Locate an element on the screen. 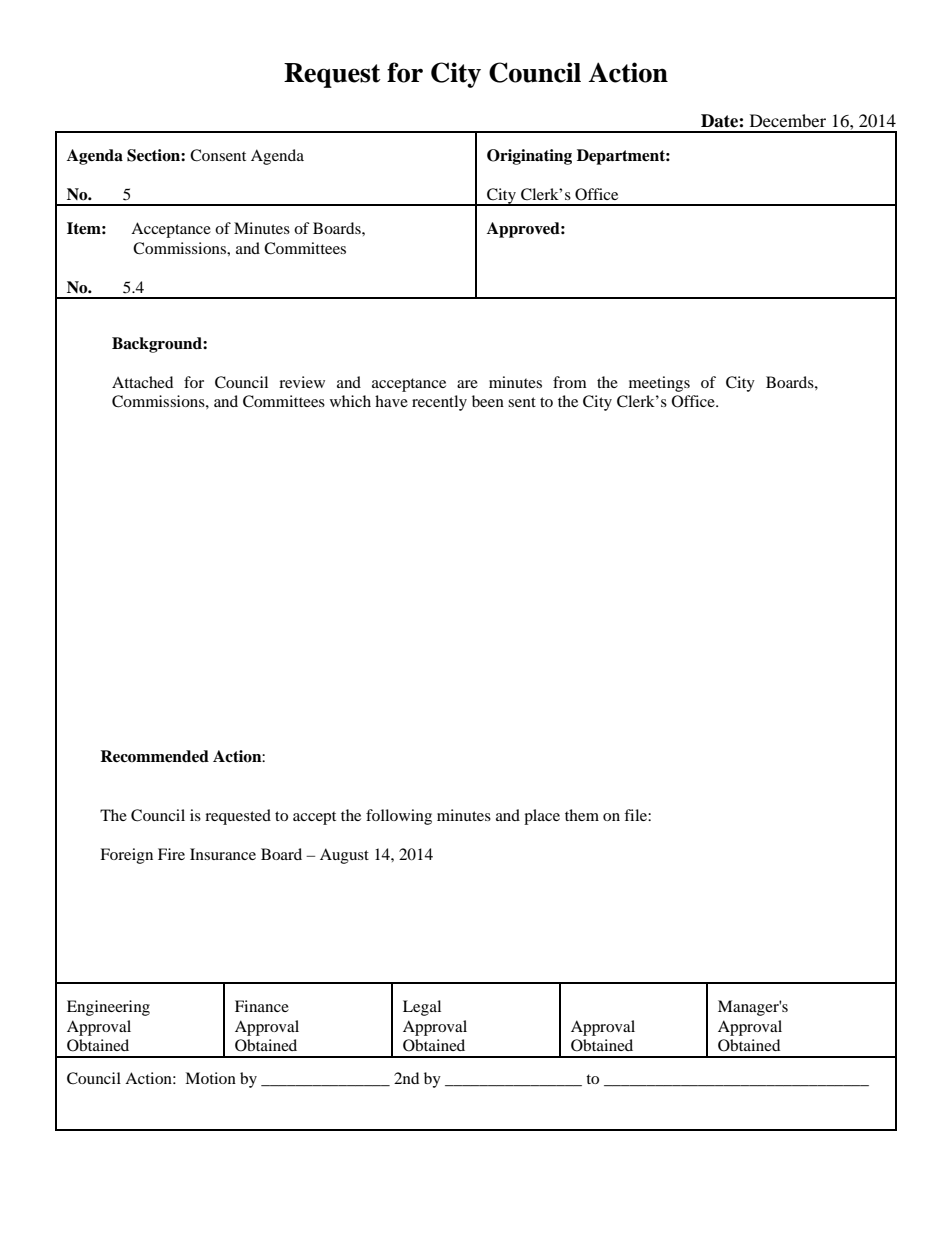 The image size is (952, 1233). December is located at coordinates (788, 120).
